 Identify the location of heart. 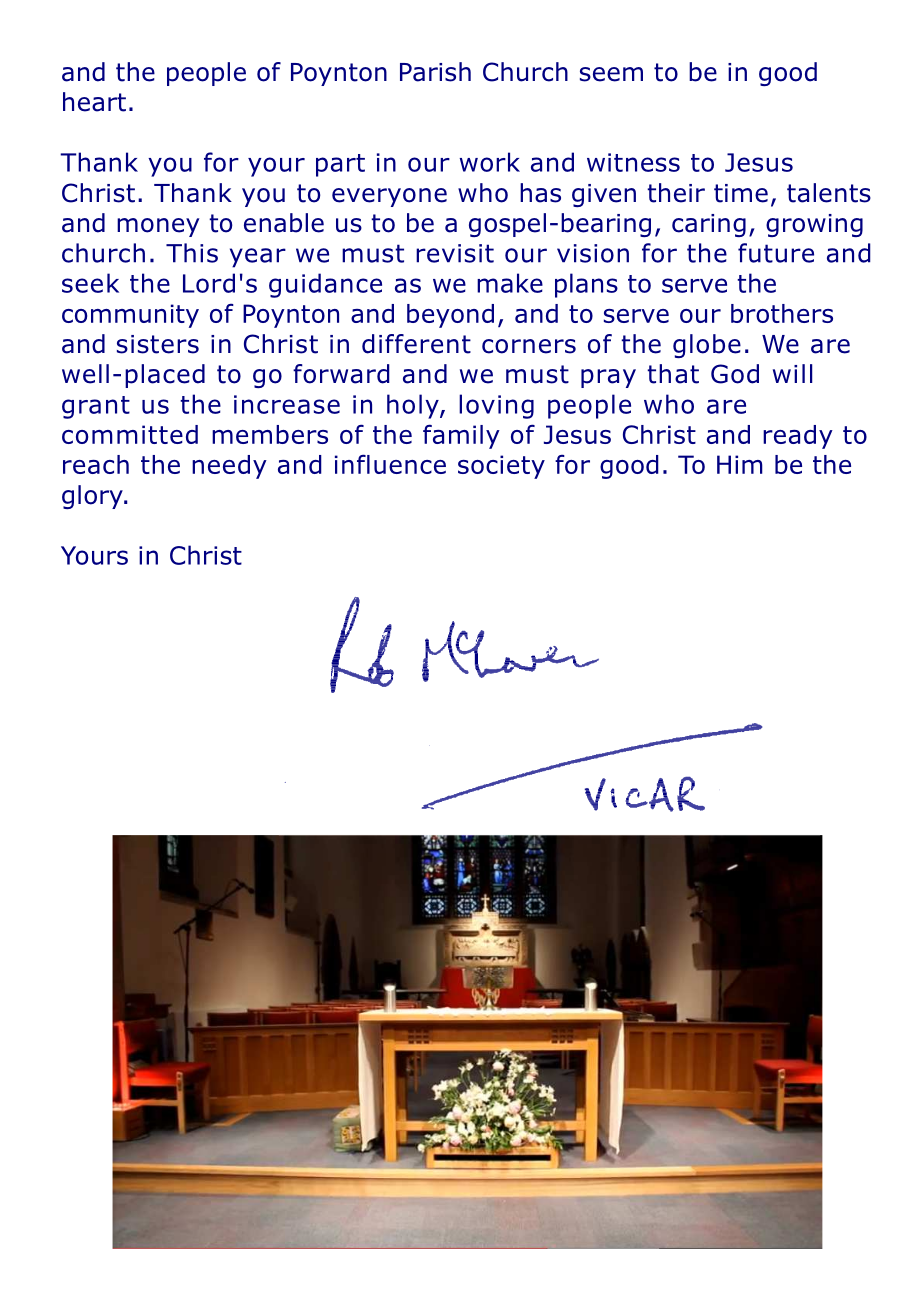
(94, 102).
